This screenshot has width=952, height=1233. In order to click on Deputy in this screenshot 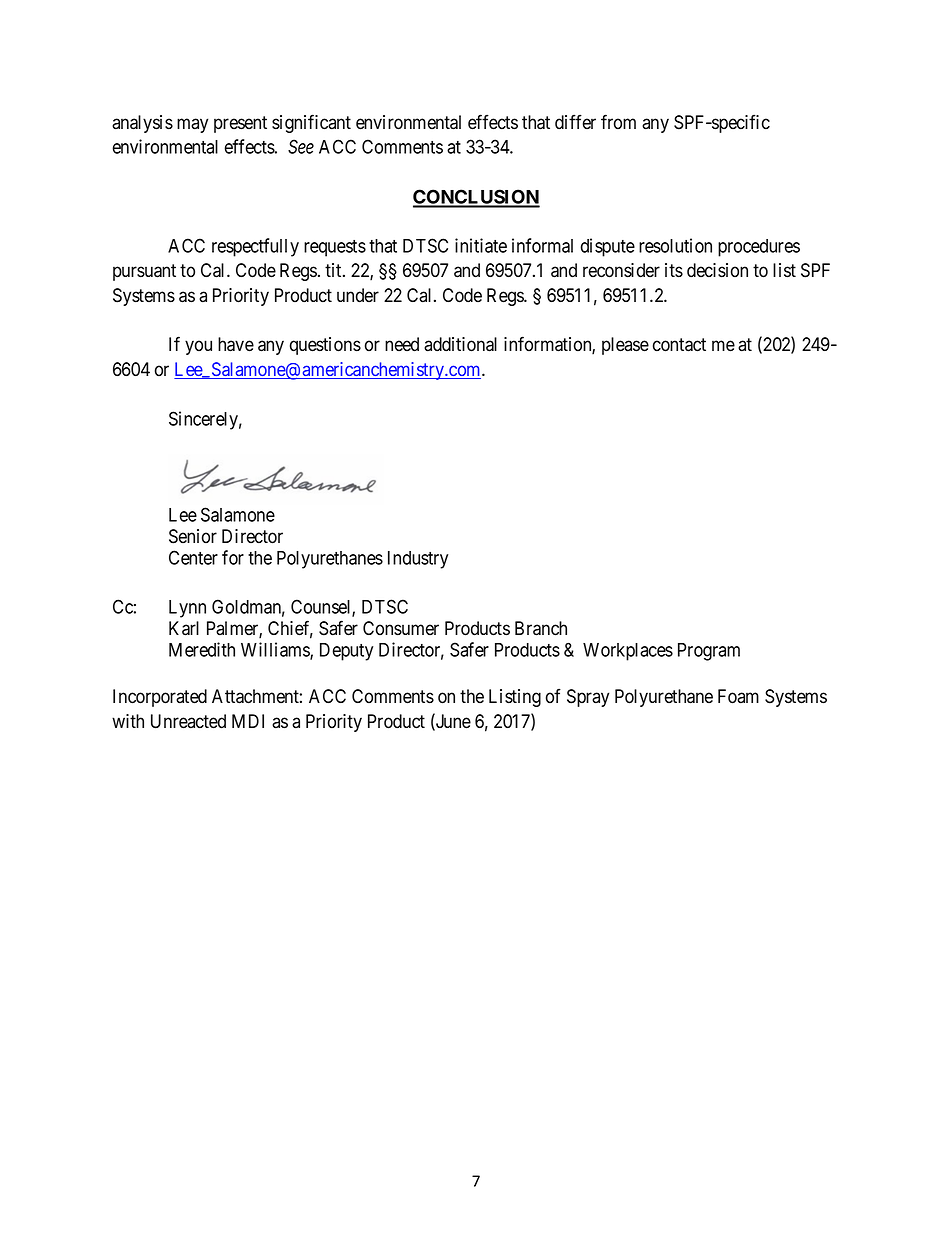, I will do `click(346, 652)`.
